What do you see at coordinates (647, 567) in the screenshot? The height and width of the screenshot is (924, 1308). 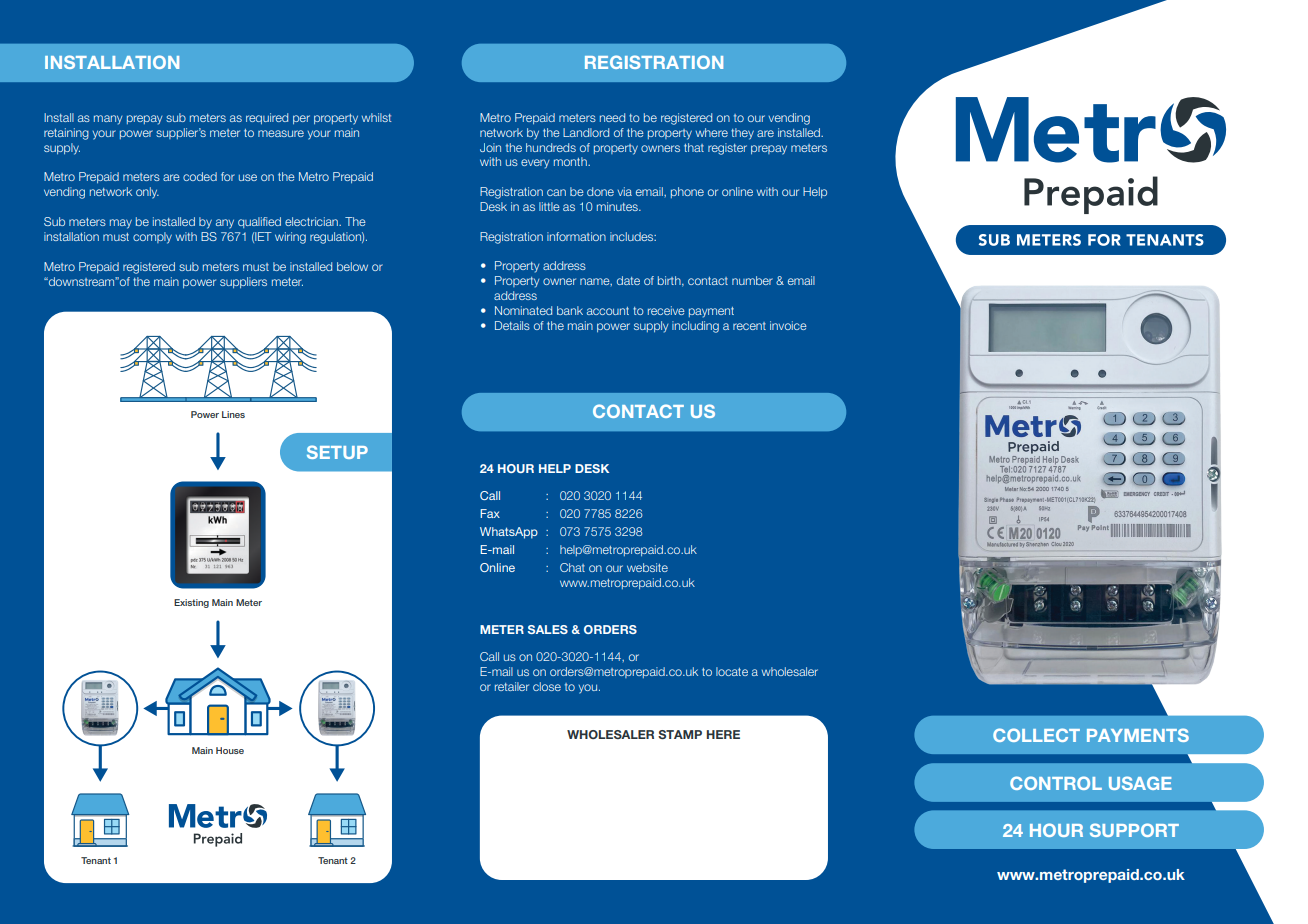 I see `website` at bounding box center [647, 567].
